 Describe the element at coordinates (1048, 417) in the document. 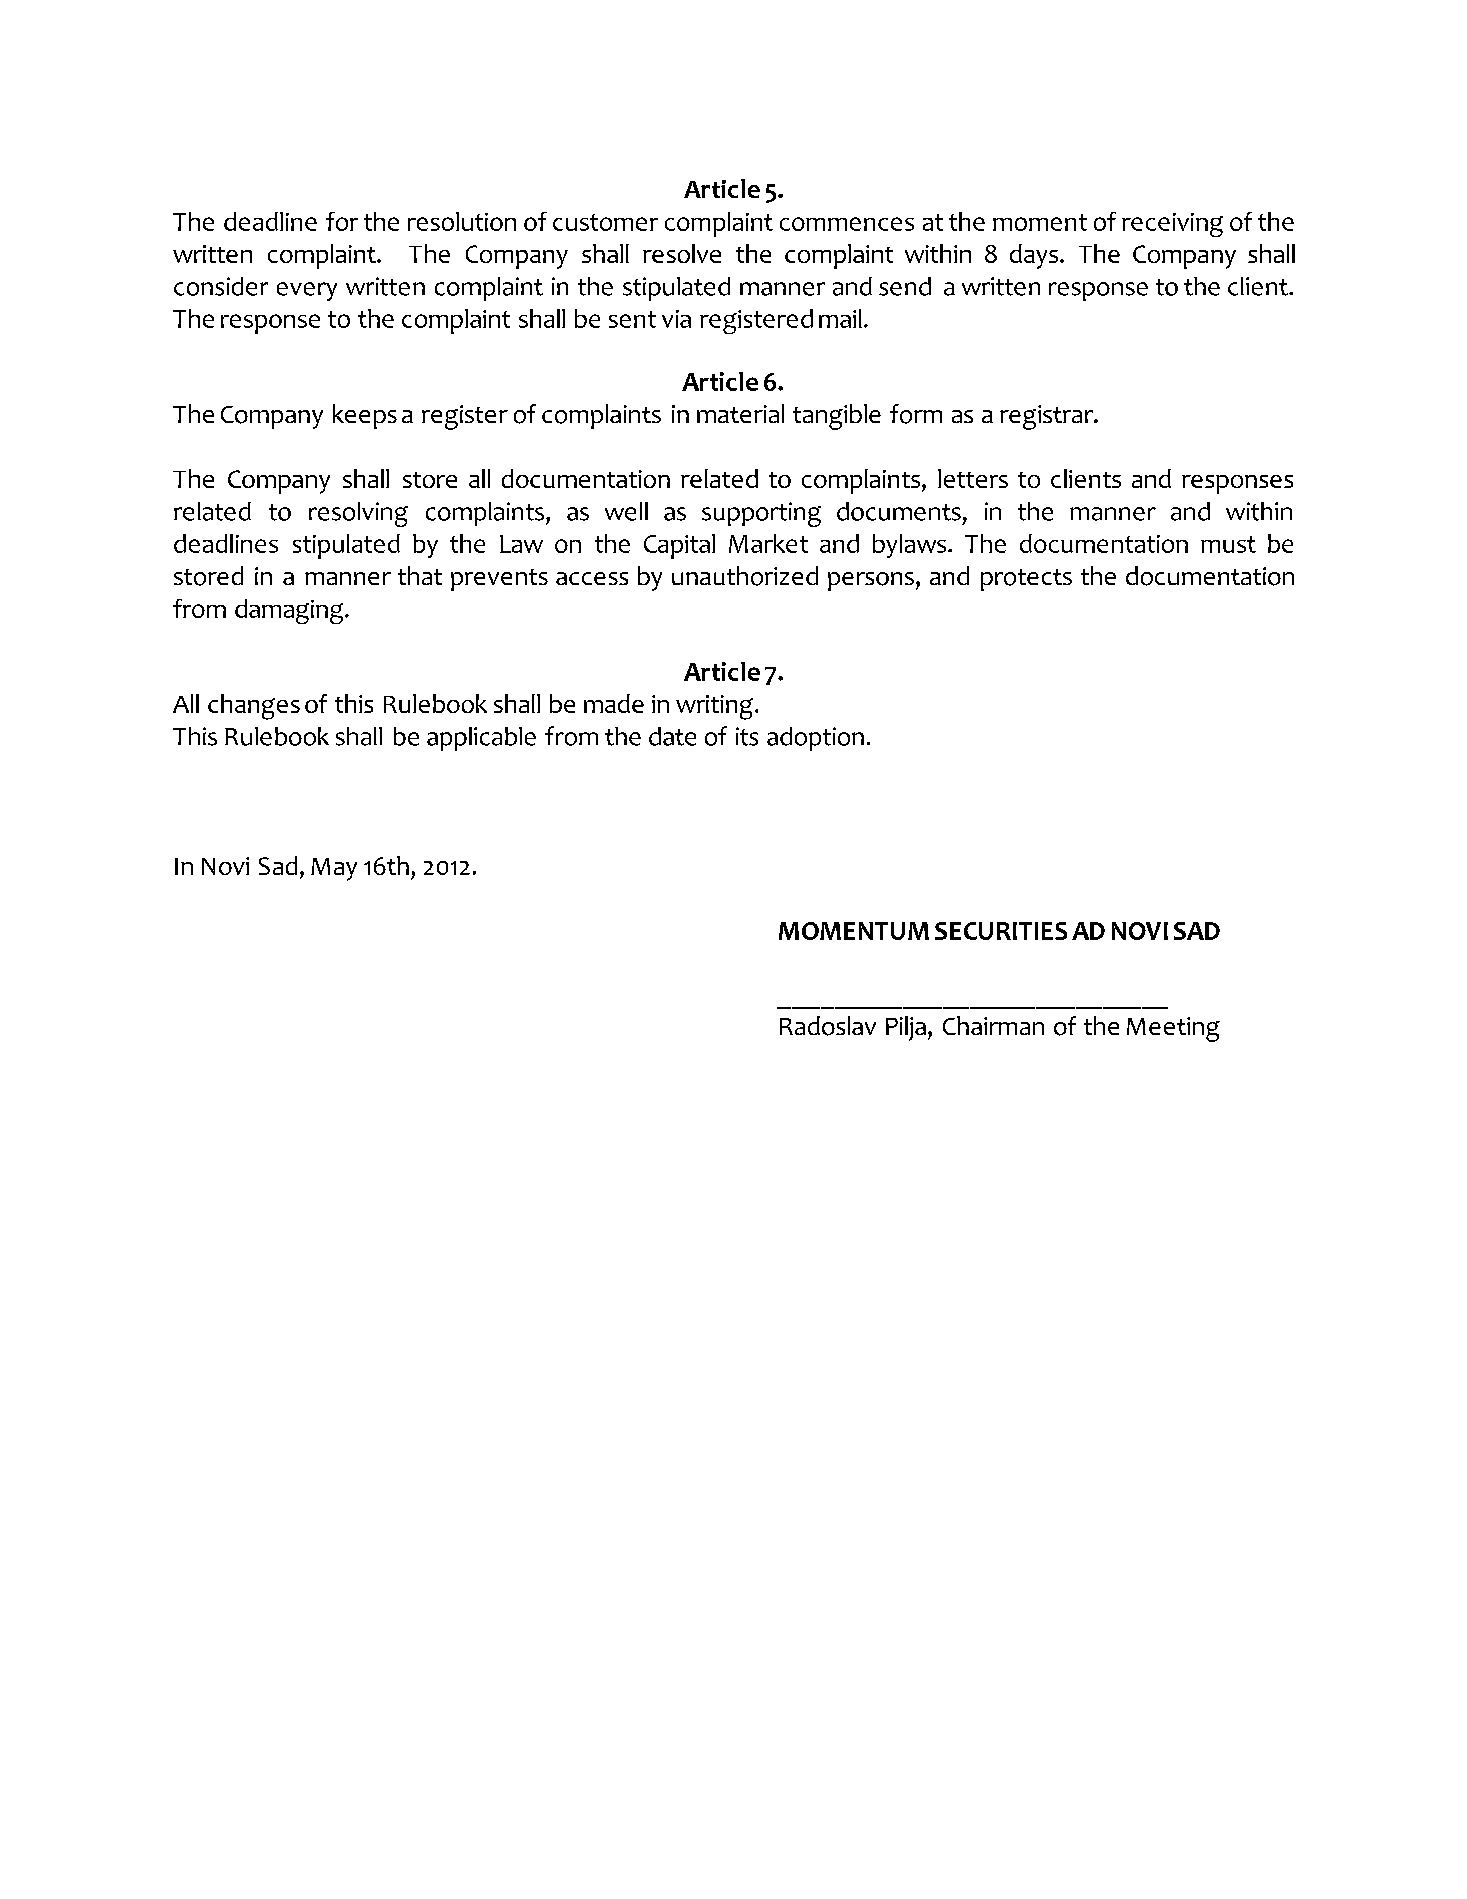

I see `registrar` at that location.
